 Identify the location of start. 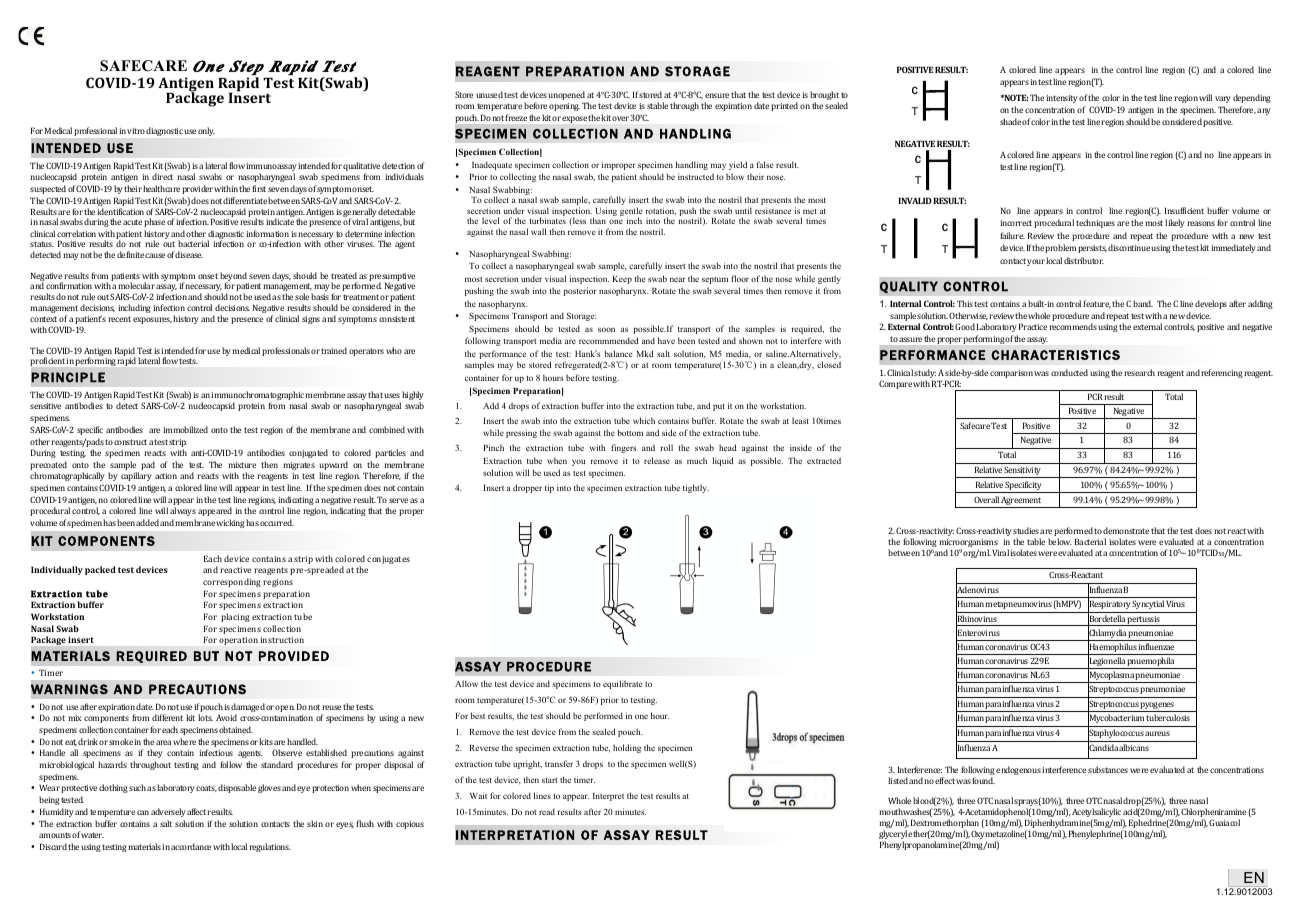
(549, 780).
